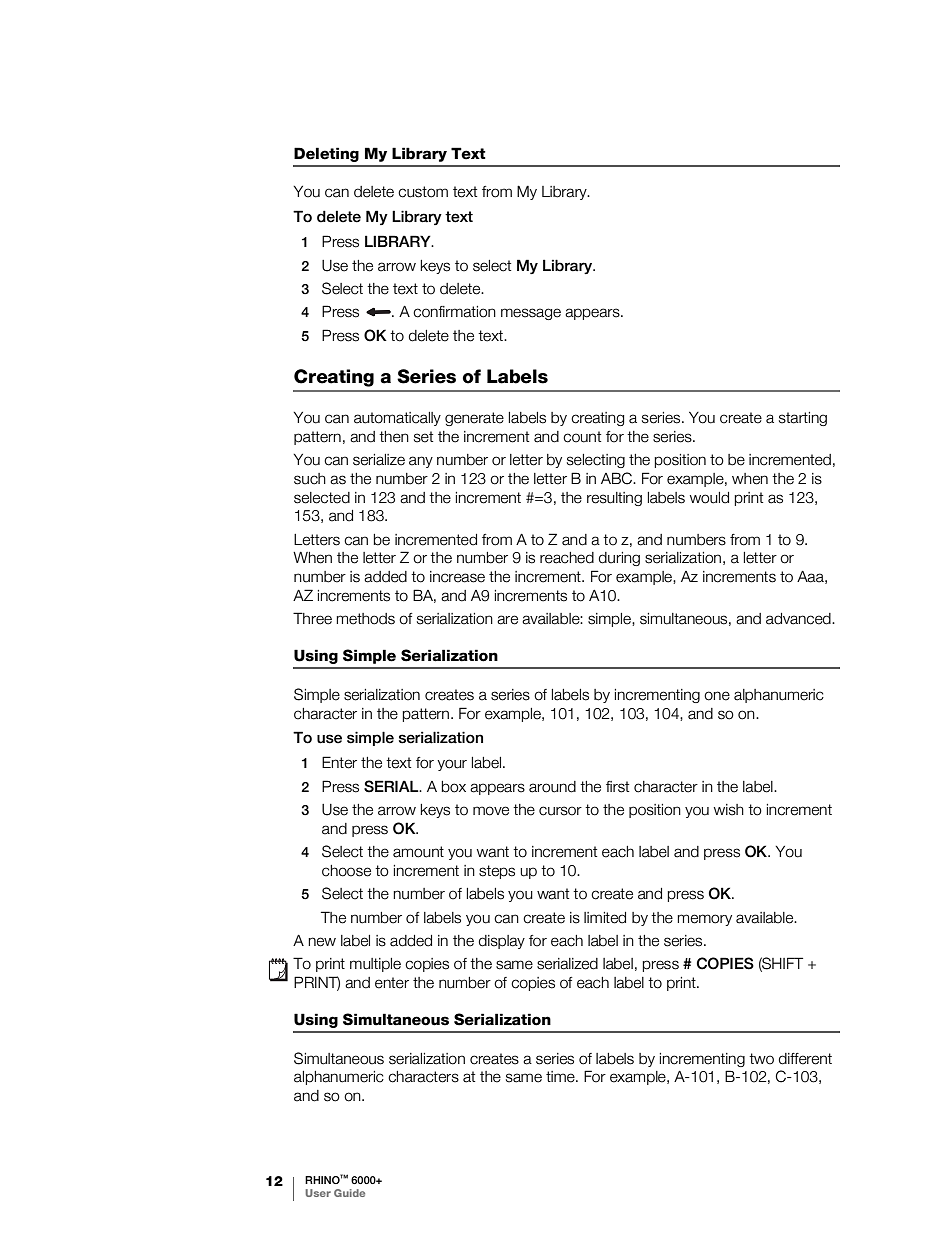 The image size is (952, 1233). What do you see at coordinates (803, 419) in the screenshot?
I see `starting` at bounding box center [803, 419].
